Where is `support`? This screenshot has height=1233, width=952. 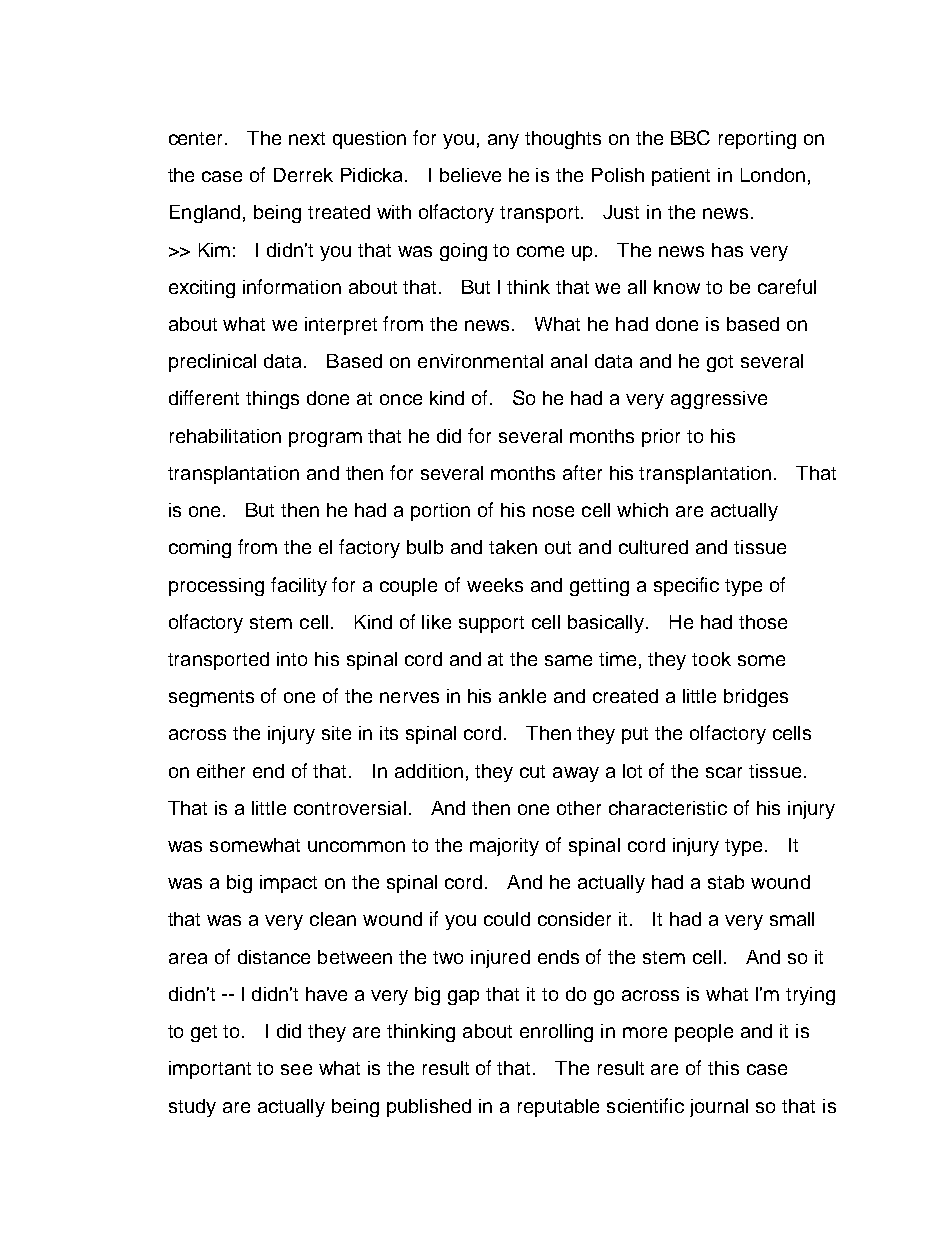
support is located at coordinates (491, 624).
